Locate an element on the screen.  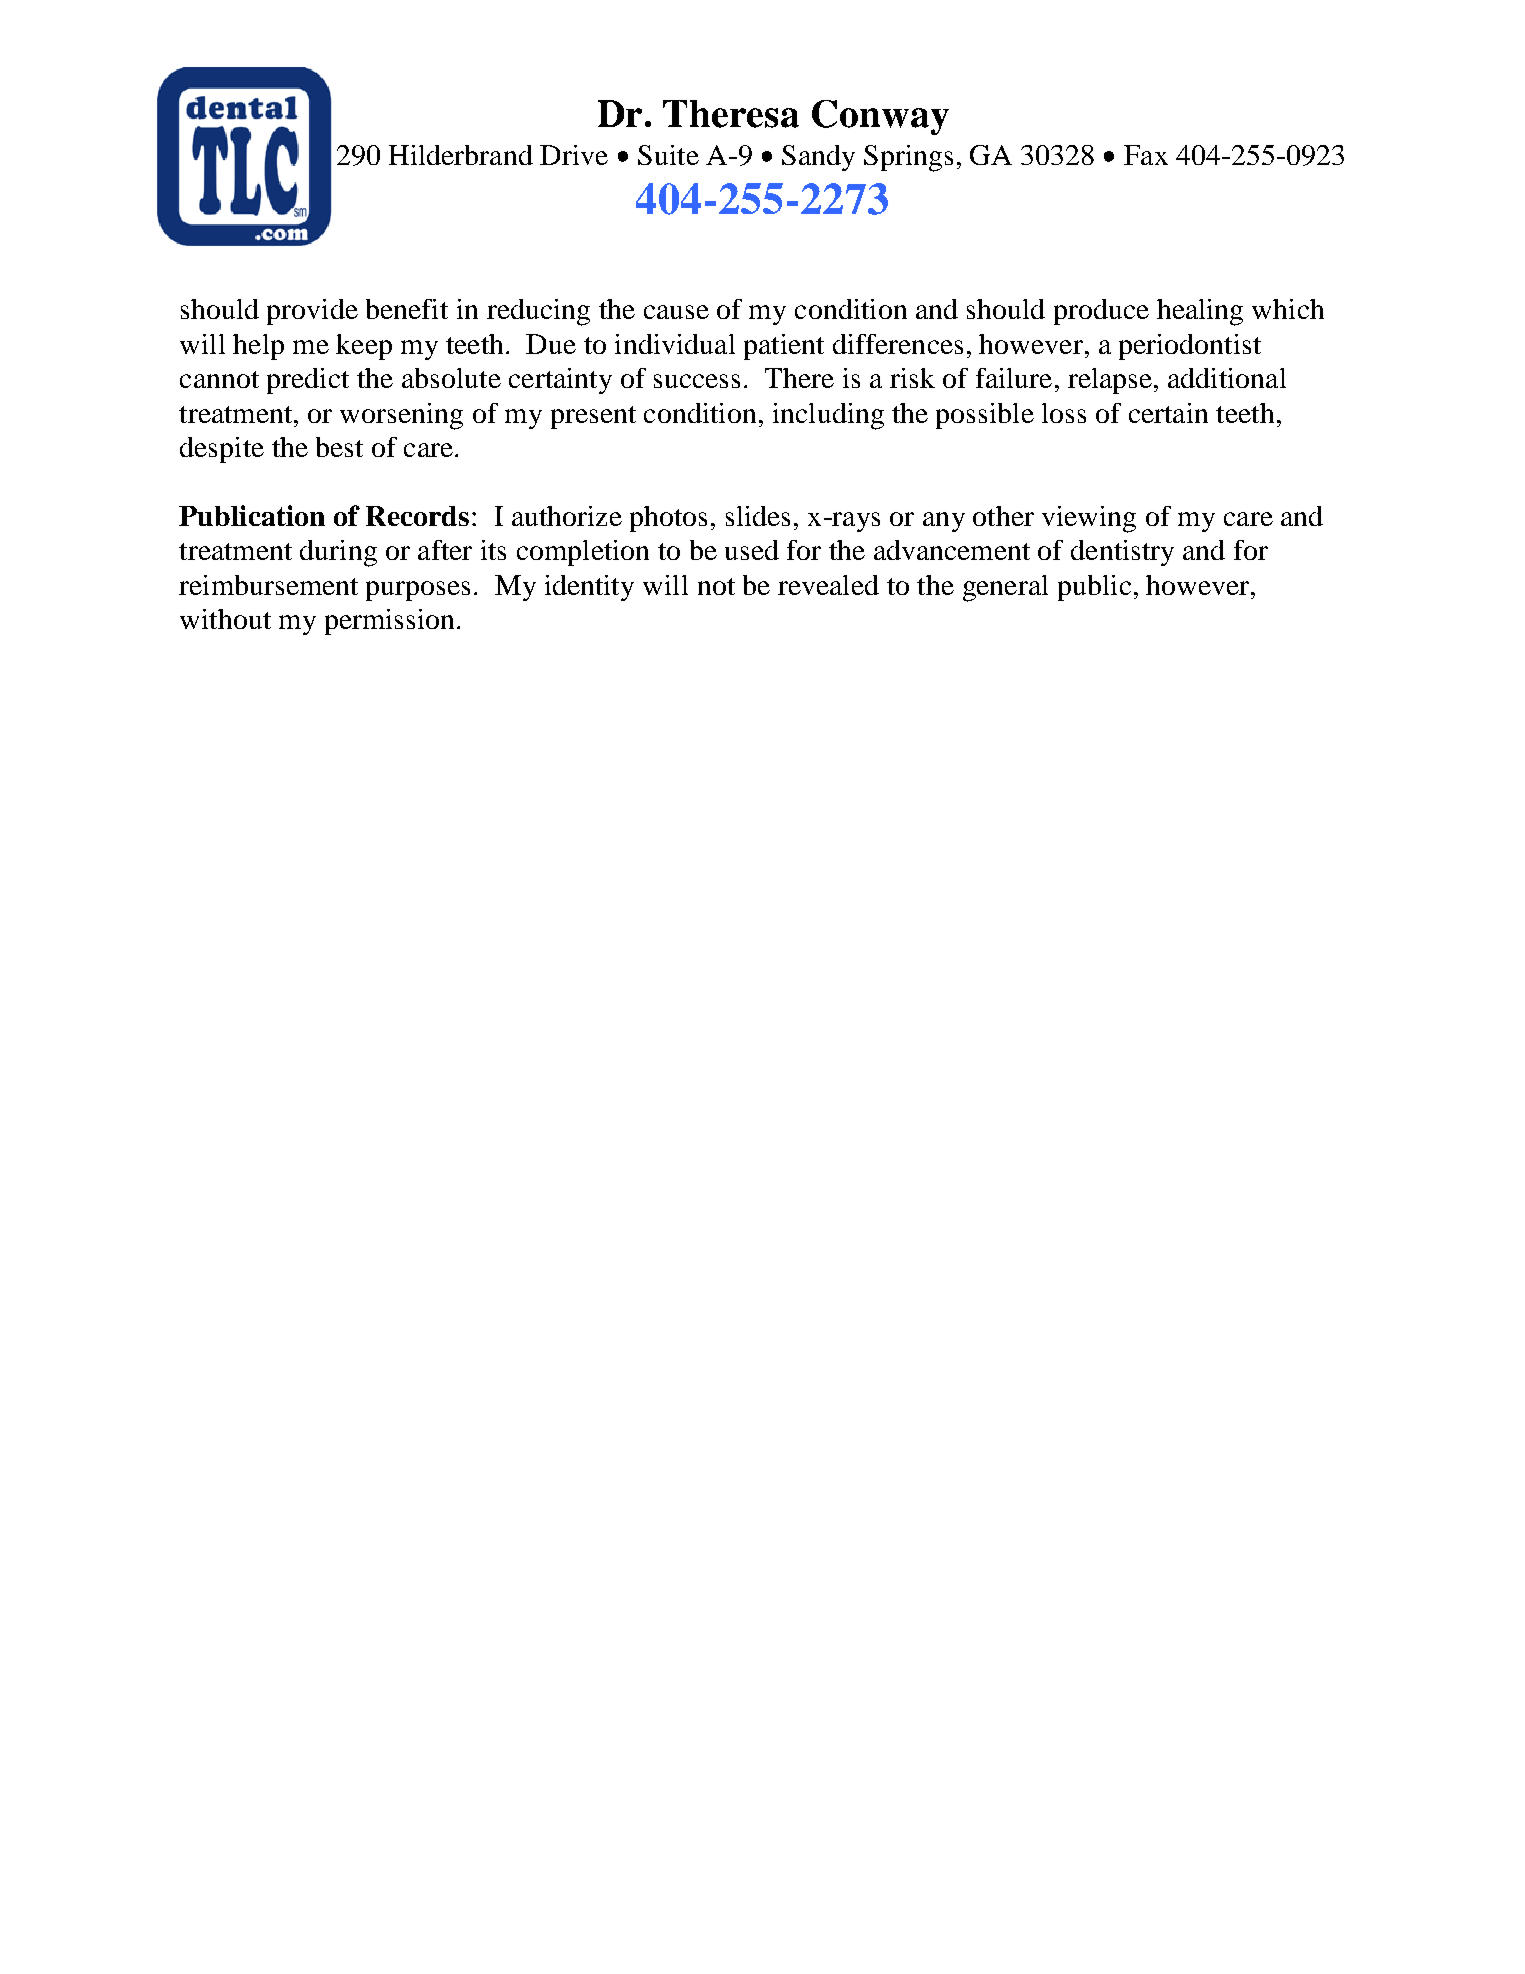
Drive is located at coordinates (574, 155).
